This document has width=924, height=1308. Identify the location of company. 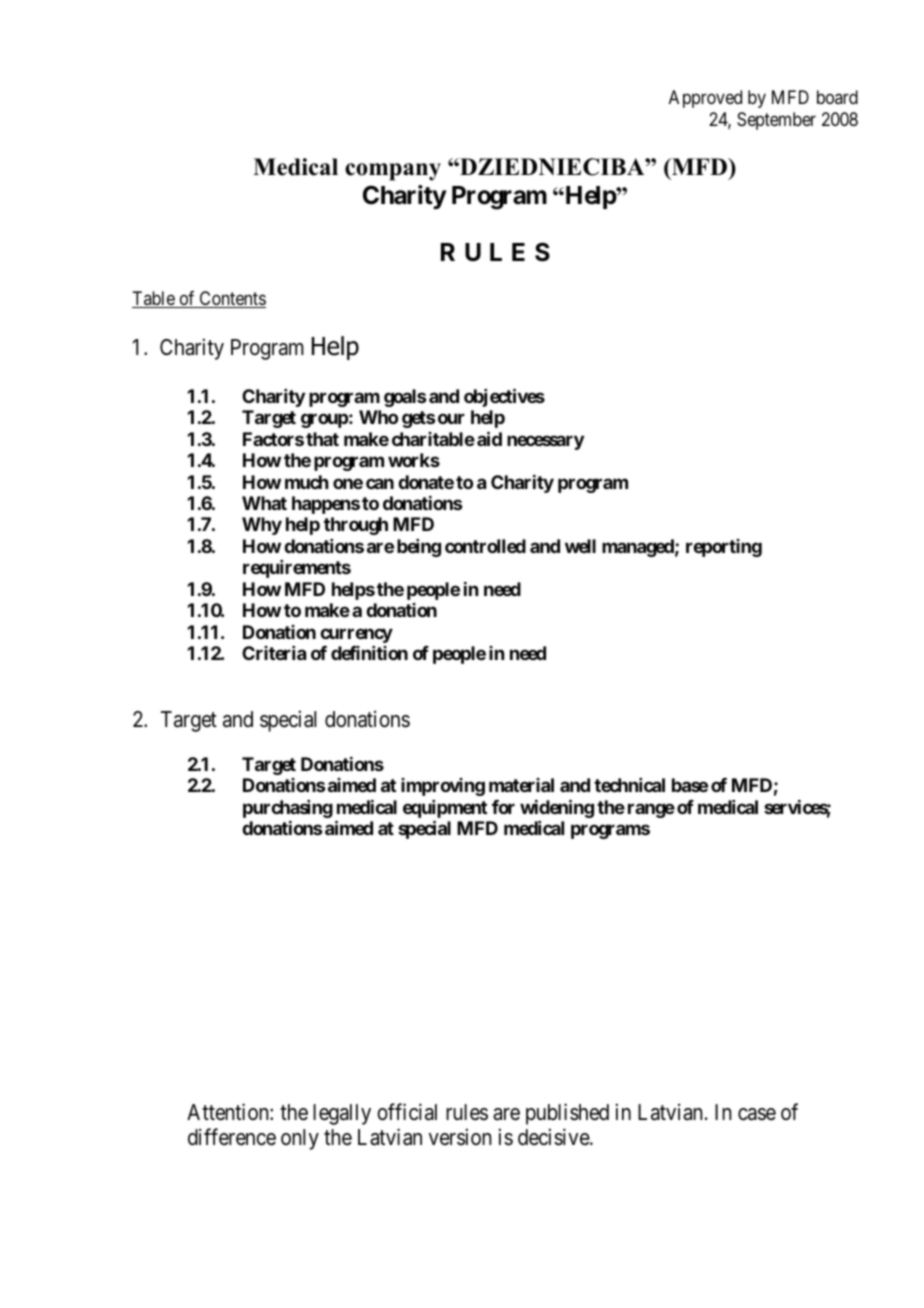
(393, 172).
